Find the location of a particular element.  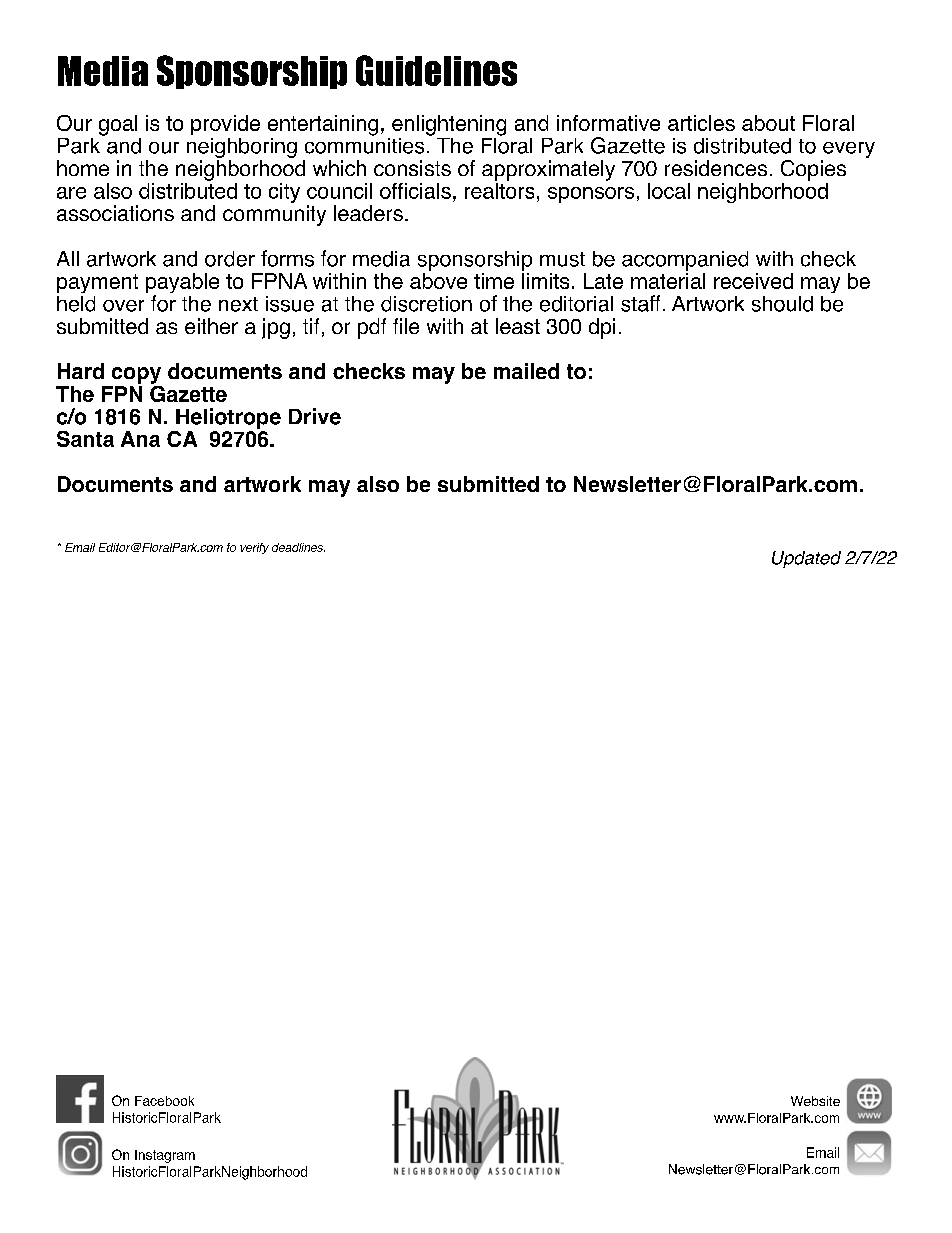

Facebook is located at coordinates (164, 1101).
